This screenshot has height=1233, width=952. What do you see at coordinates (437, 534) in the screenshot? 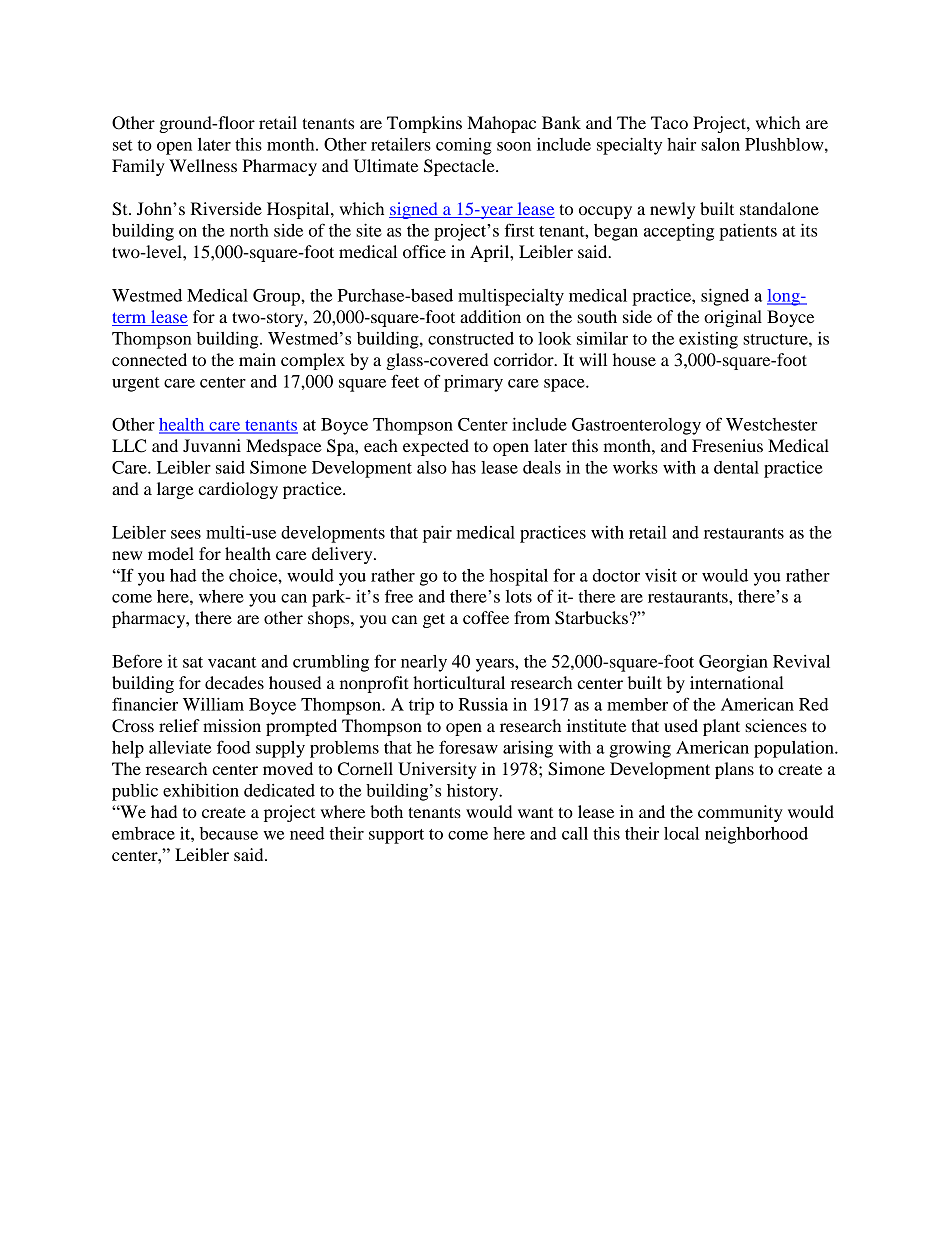
I see `pair` at bounding box center [437, 534].
